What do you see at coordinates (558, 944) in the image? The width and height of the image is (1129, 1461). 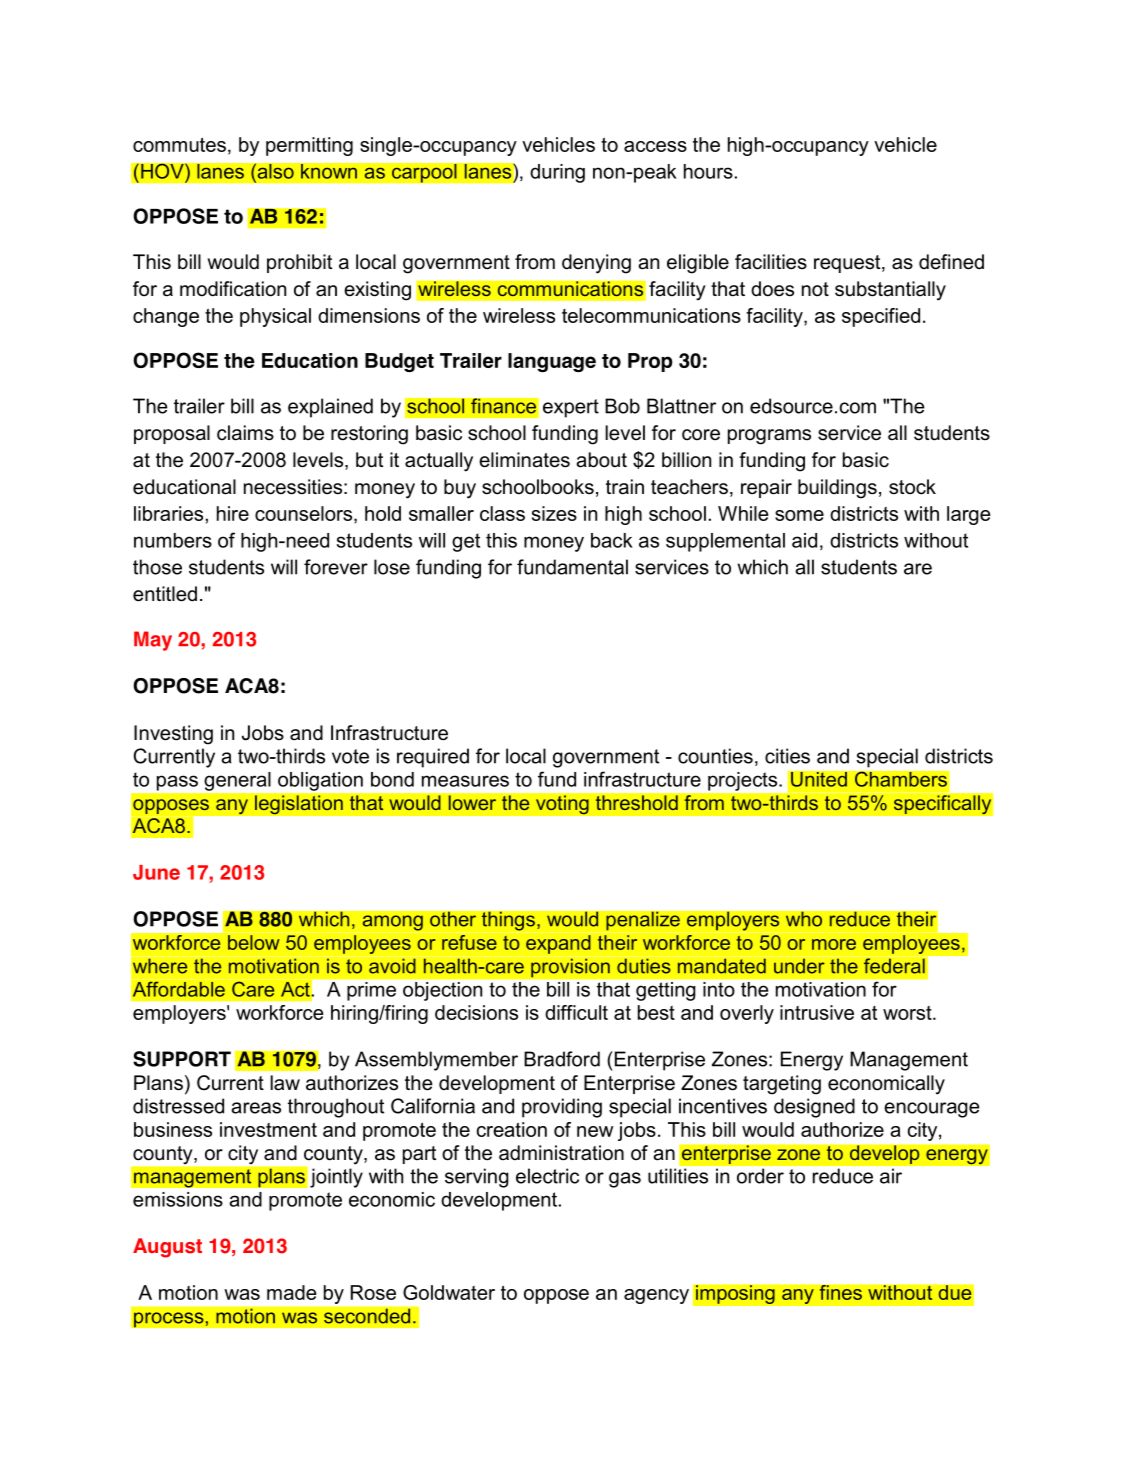 I see `expand` at bounding box center [558, 944].
